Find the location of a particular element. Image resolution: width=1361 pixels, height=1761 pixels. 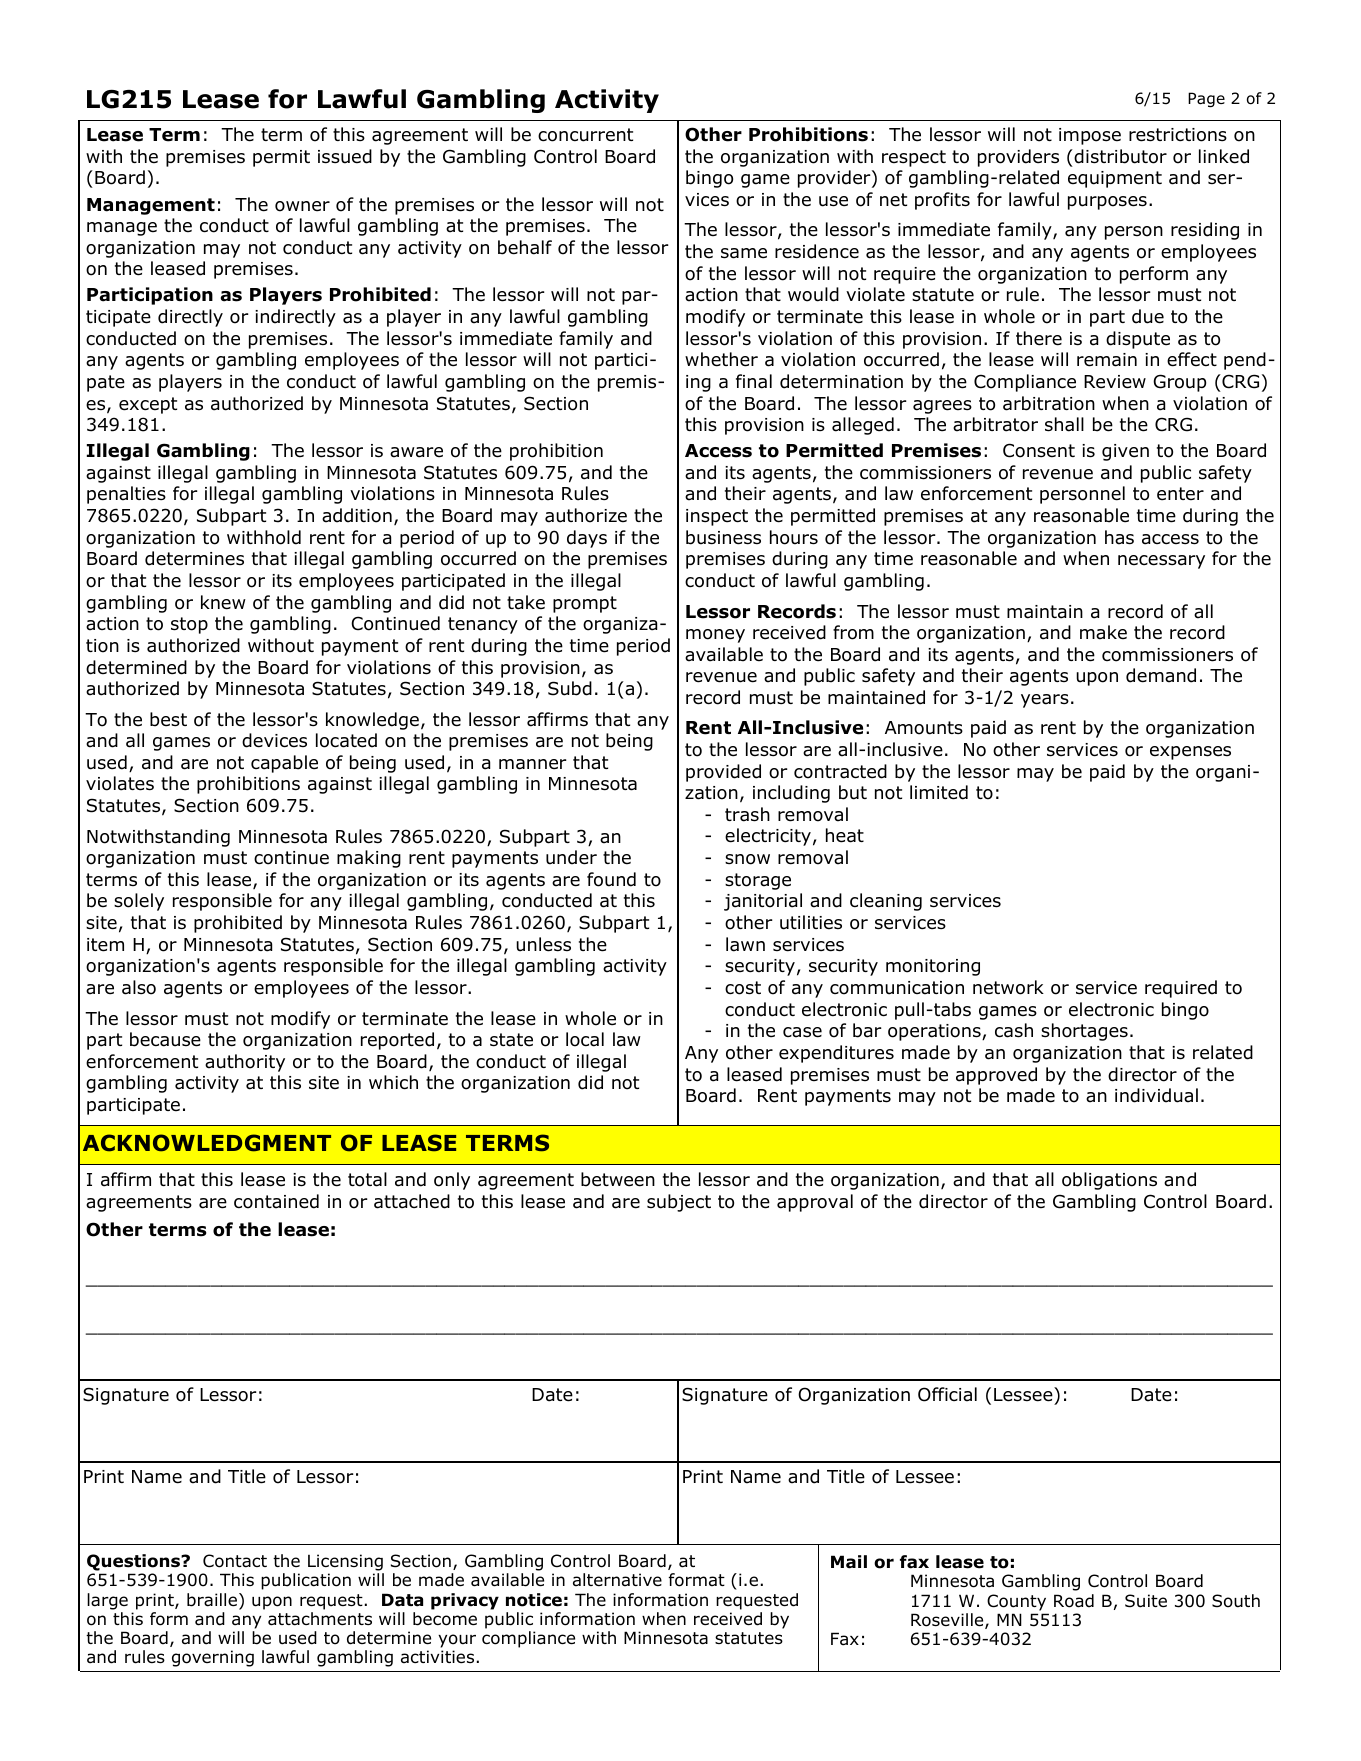

money is located at coordinates (715, 636).
